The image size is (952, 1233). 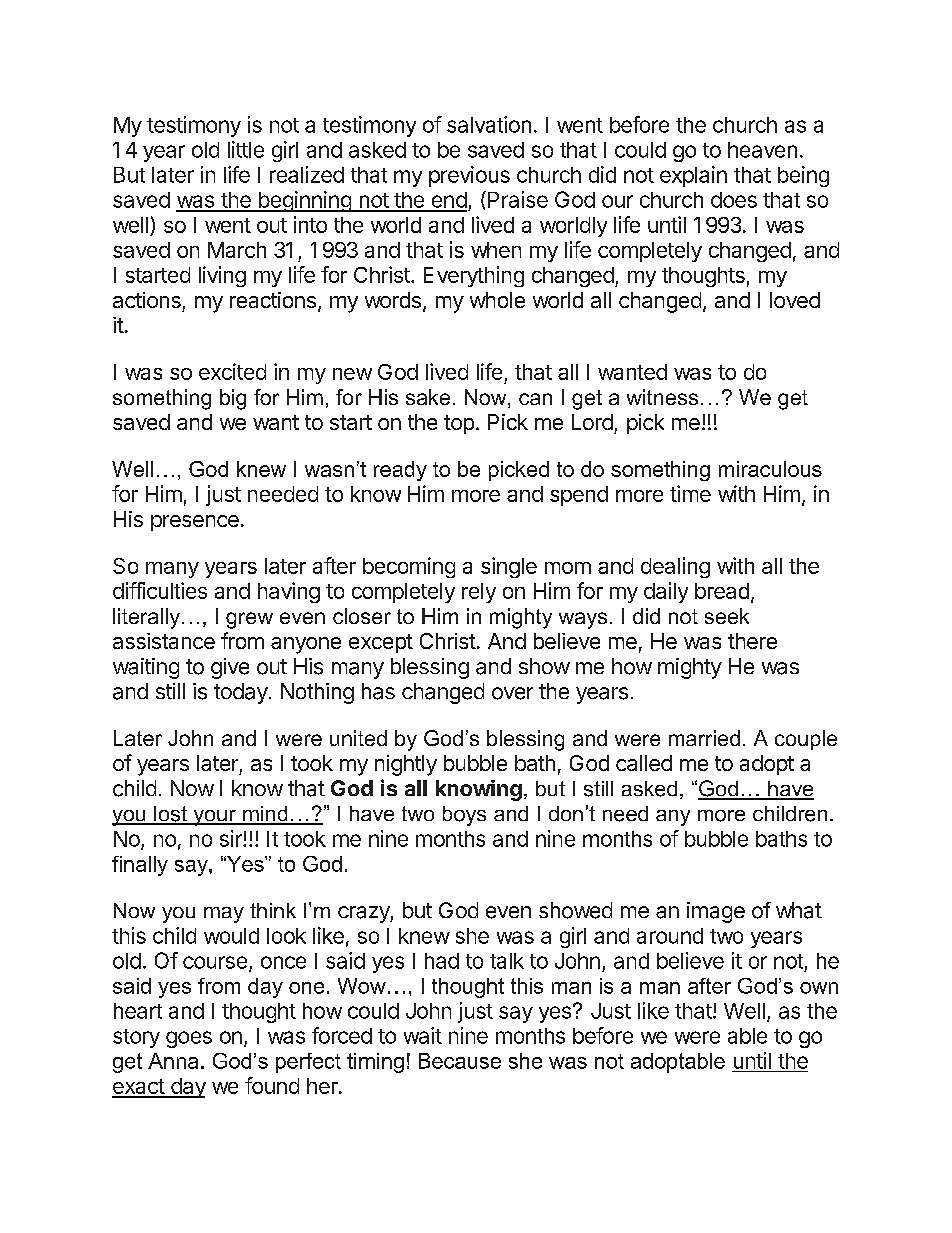 I want to click on goes, so click(x=189, y=1039).
